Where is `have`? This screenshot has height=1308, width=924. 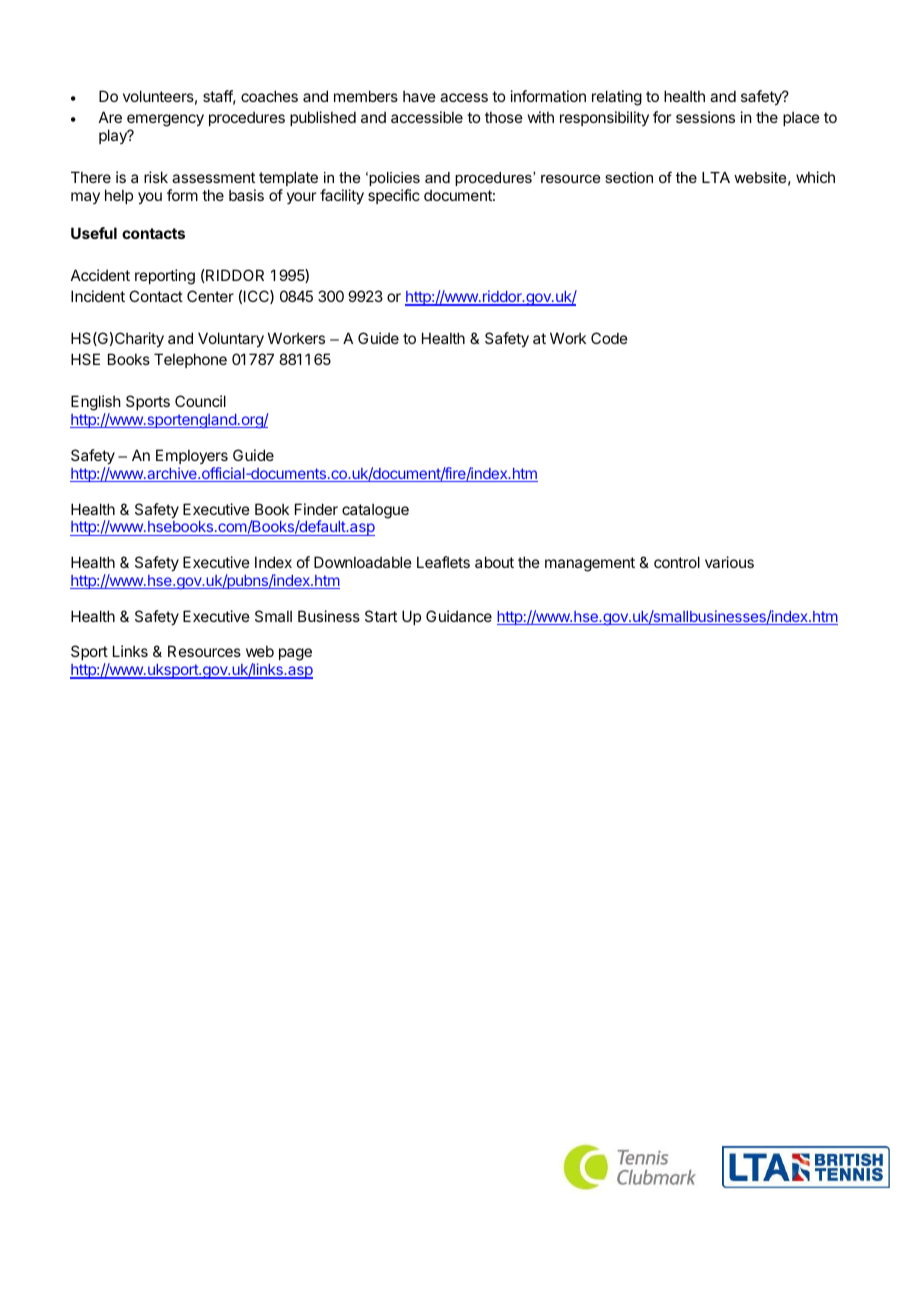 have is located at coordinates (419, 96).
